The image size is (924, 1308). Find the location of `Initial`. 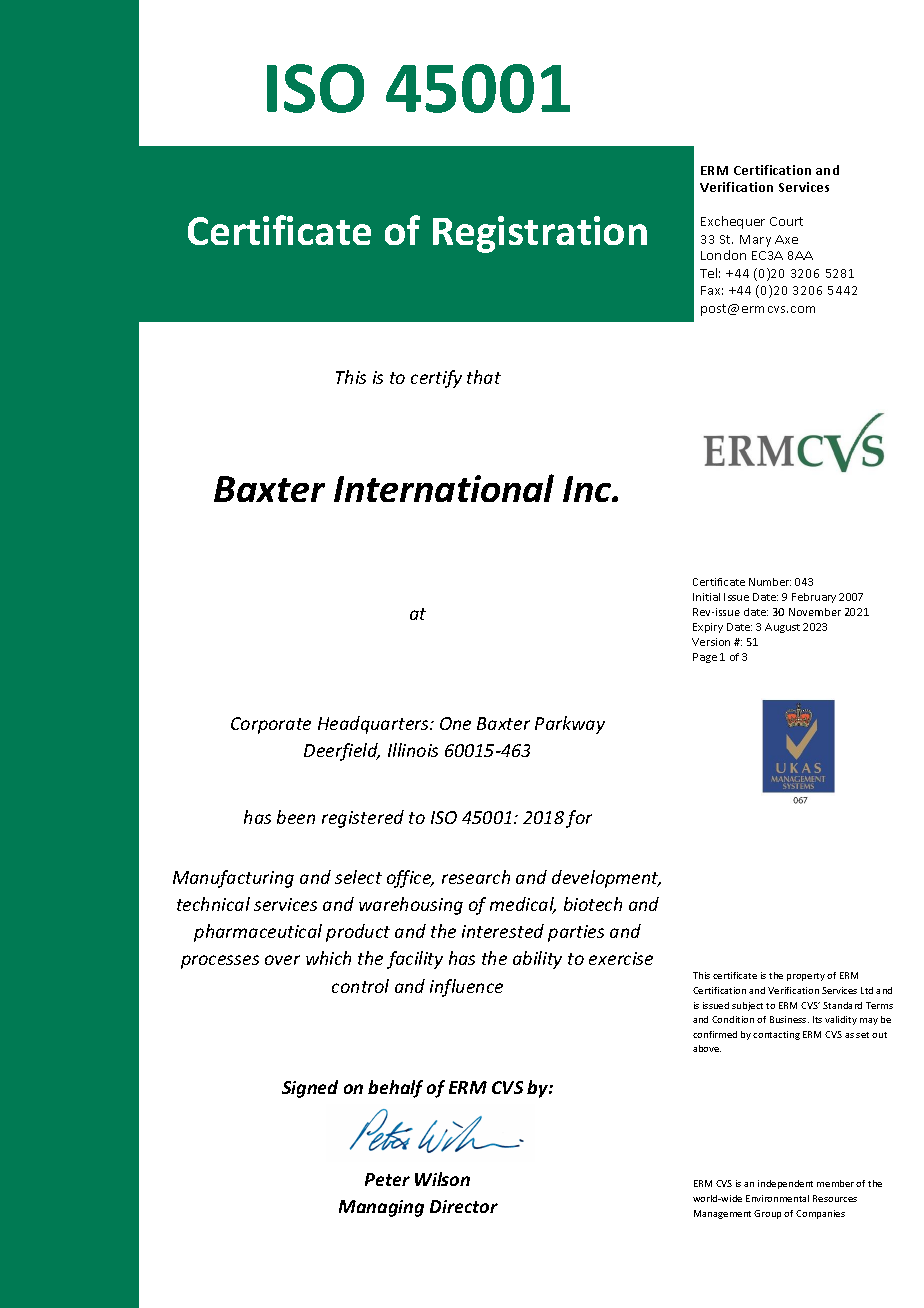

Initial is located at coordinates (706, 597).
